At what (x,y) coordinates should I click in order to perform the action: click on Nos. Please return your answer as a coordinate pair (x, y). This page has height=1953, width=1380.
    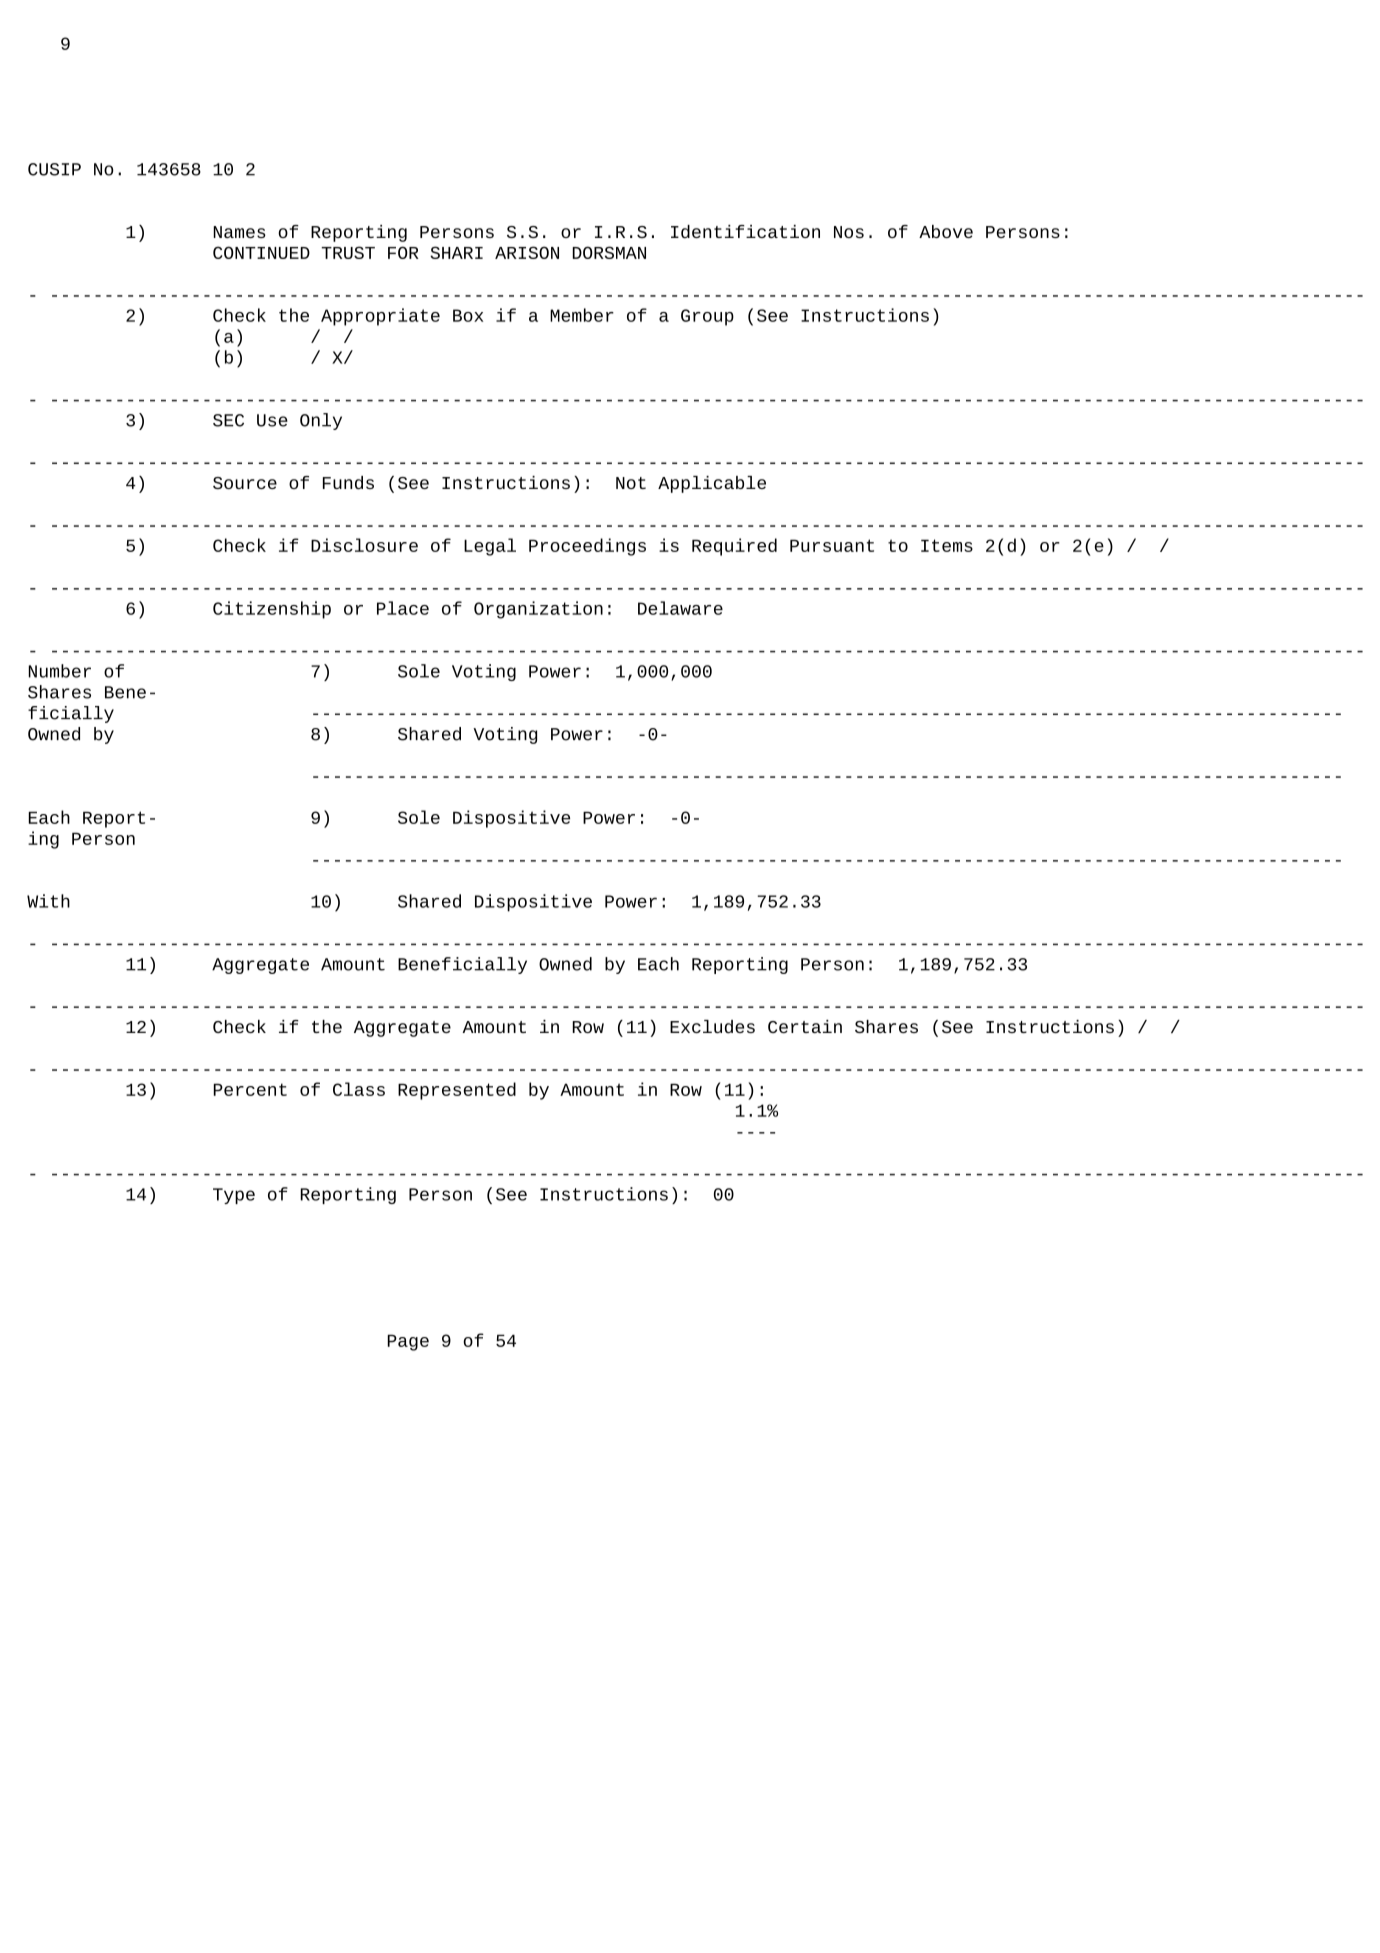
    Looking at the image, I should click on (849, 232).
